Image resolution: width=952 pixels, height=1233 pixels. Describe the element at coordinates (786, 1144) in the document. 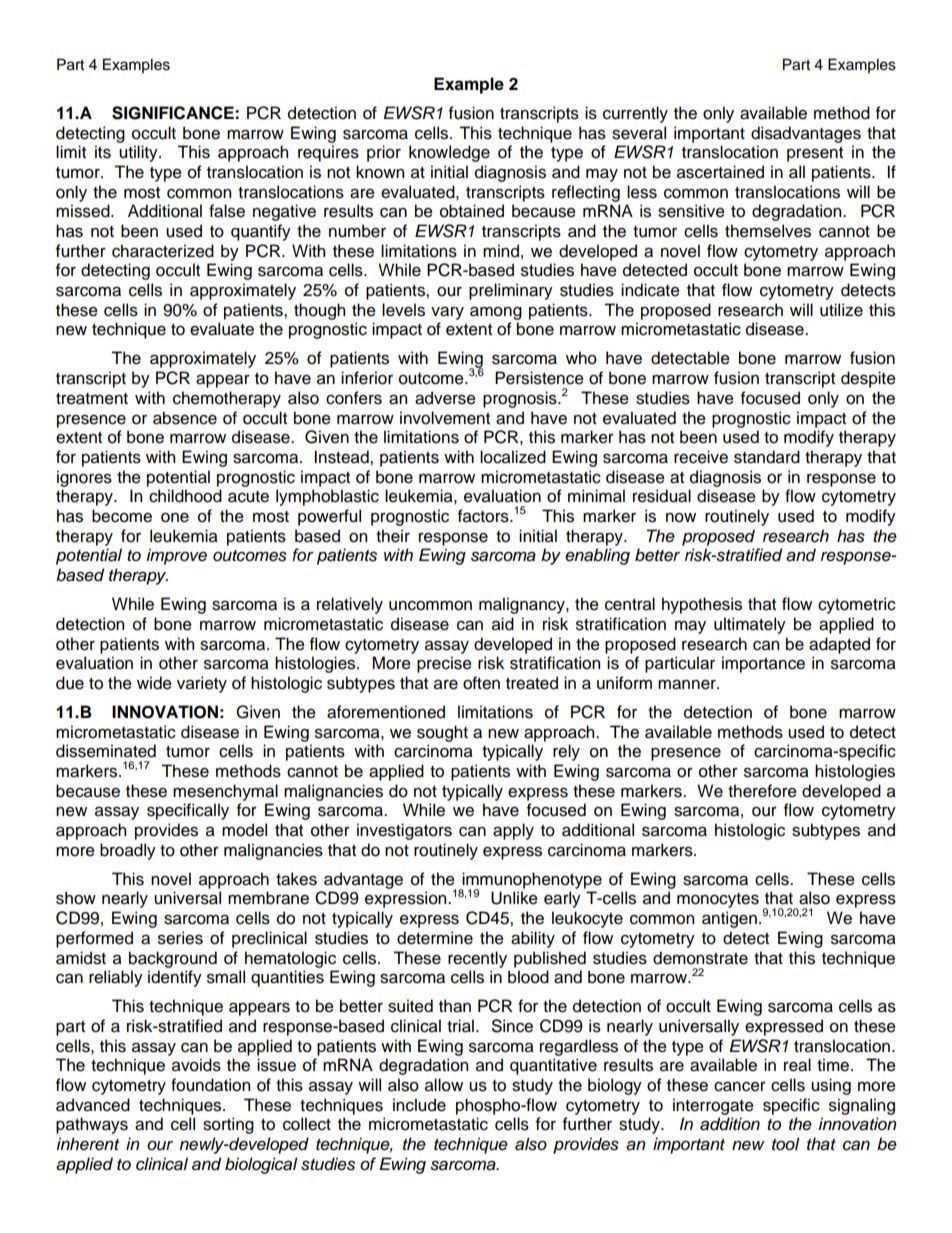

I see `tool` at that location.
